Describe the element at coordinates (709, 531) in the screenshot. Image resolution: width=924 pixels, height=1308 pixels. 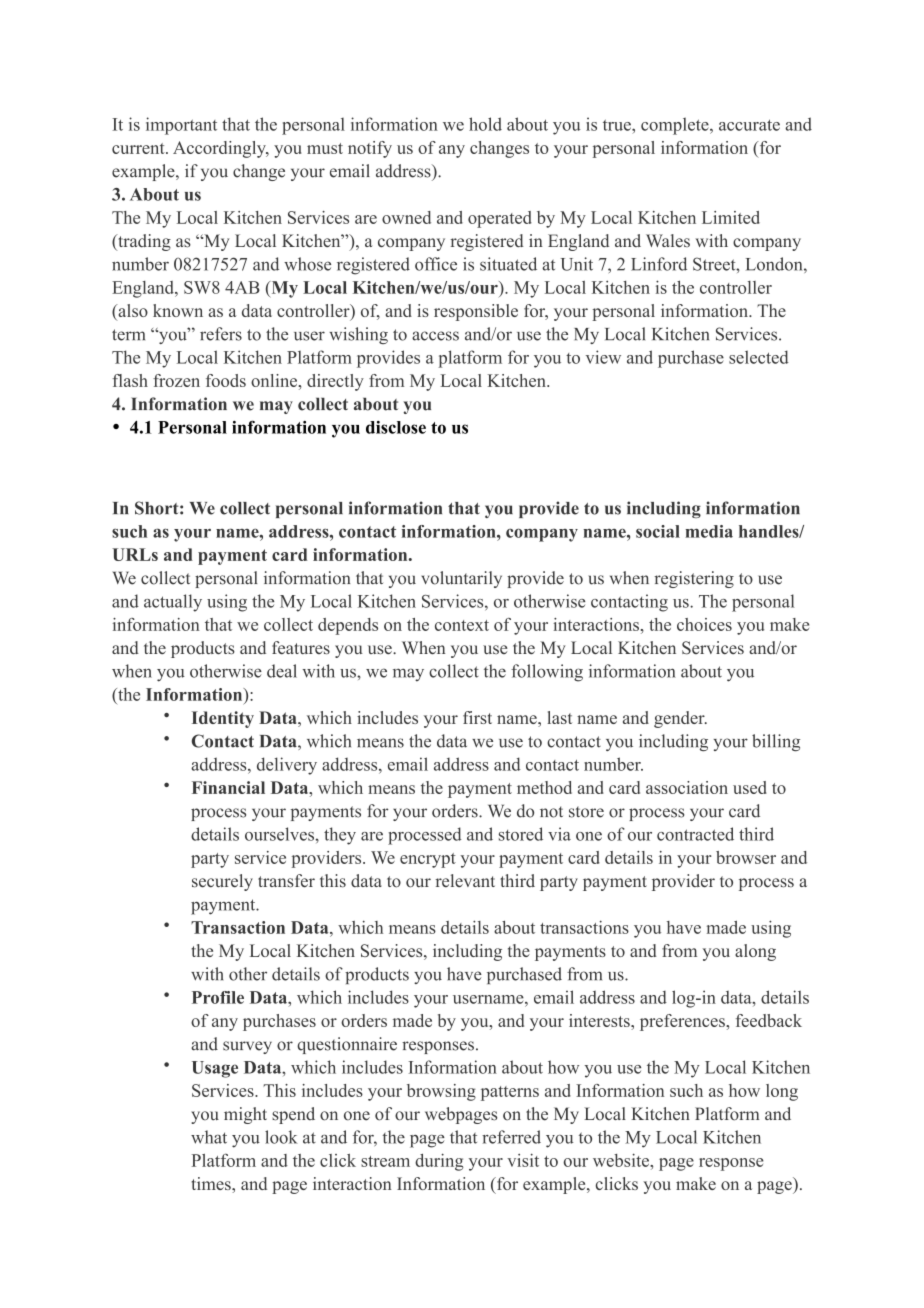
I see `media` at that location.
